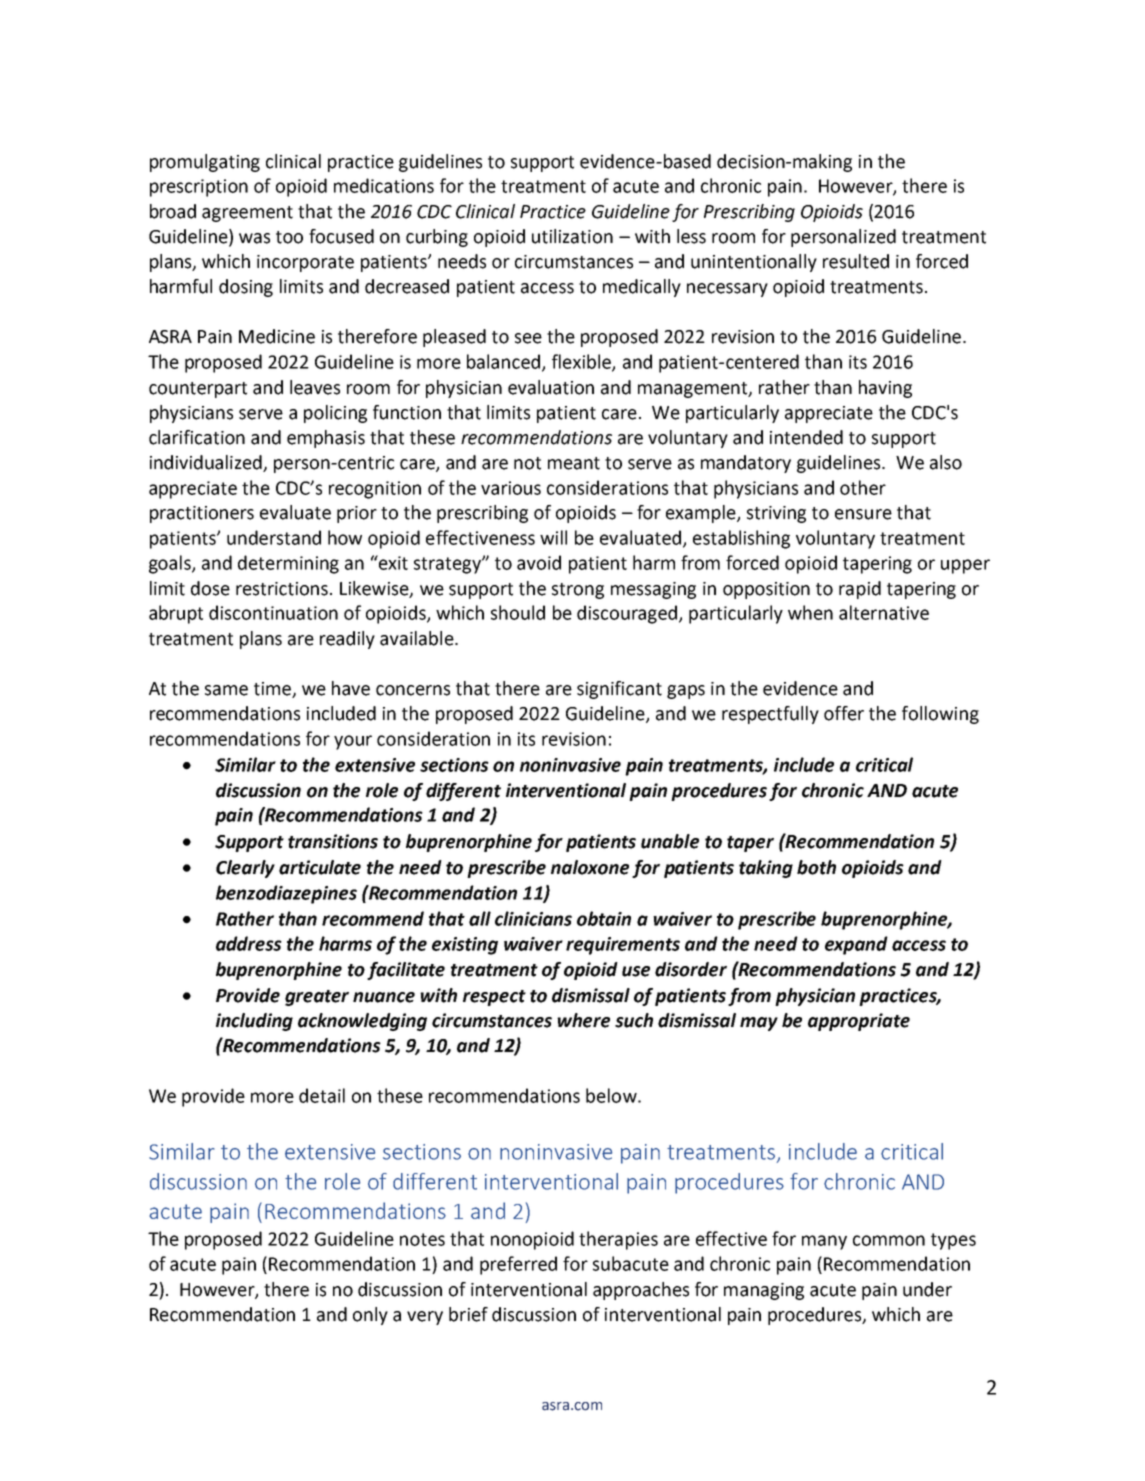 Image resolution: width=1145 pixels, height=1481 pixels. What do you see at coordinates (856, 261) in the screenshot?
I see `resulted` at bounding box center [856, 261].
